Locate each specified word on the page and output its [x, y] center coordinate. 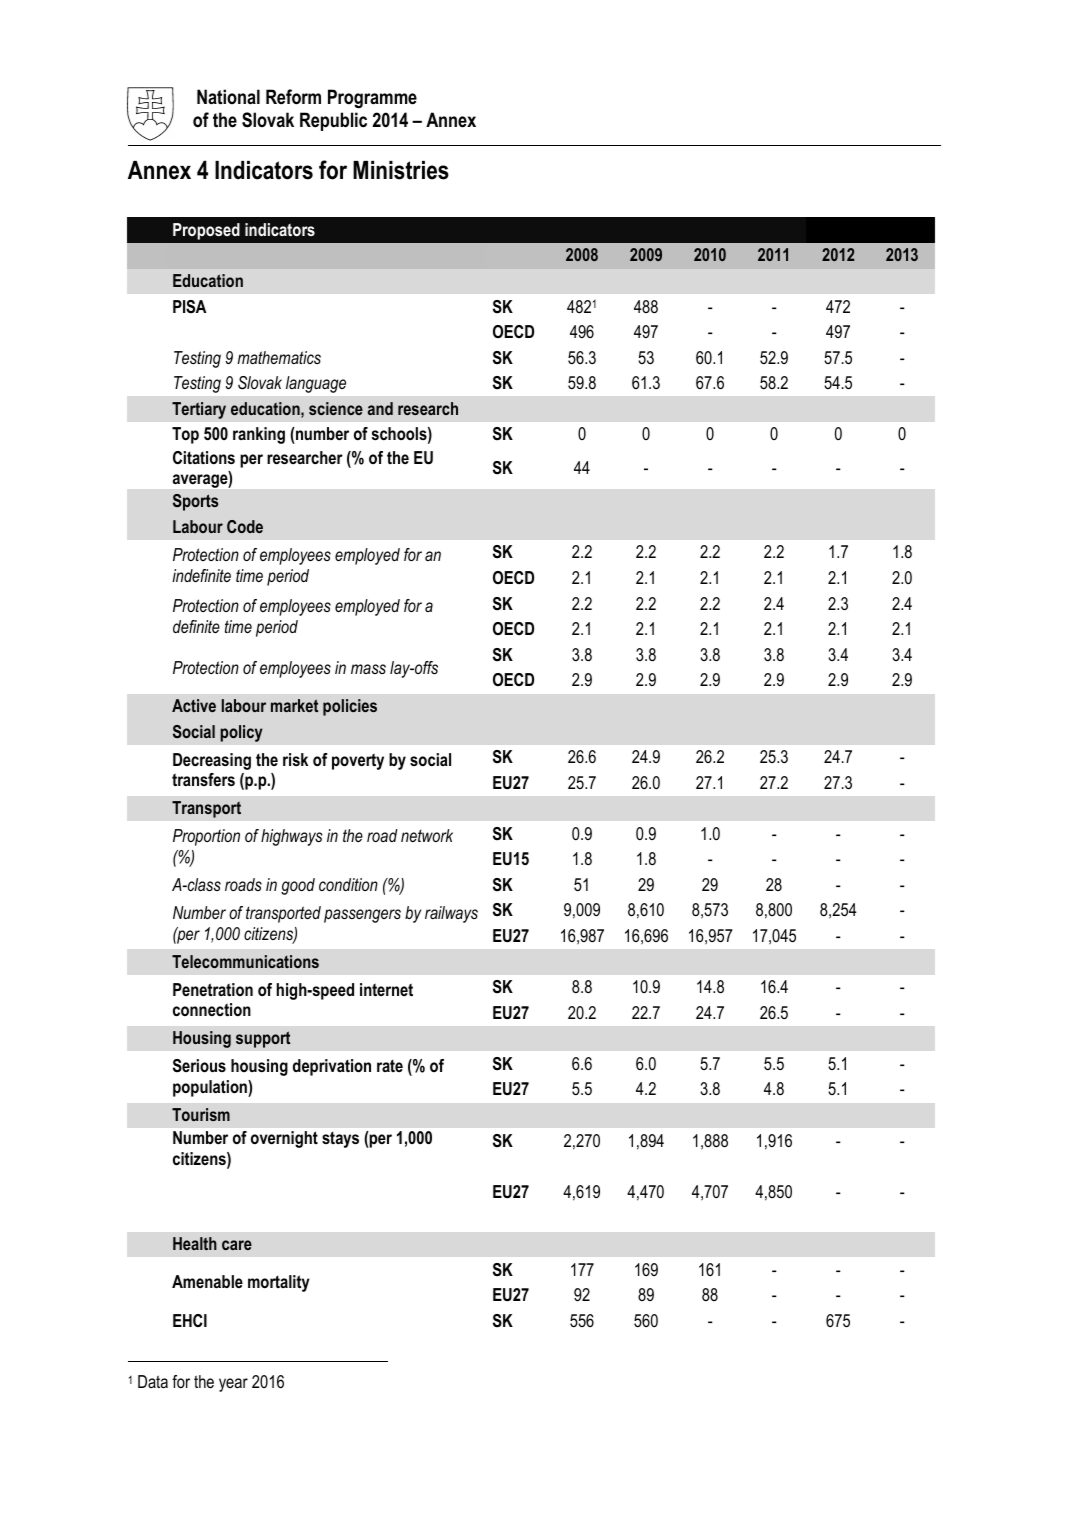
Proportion [206, 837]
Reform [293, 97]
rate [390, 1066]
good [298, 886]
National [228, 97]
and [380, 408]
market [294, 705]
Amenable [207, 1281]
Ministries [401, 170]
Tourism [201, 1114]
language [316, 384]
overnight [284, 1139]
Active [194, 705]
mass [368, 669]
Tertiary [199, 410]
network [427, 835]
